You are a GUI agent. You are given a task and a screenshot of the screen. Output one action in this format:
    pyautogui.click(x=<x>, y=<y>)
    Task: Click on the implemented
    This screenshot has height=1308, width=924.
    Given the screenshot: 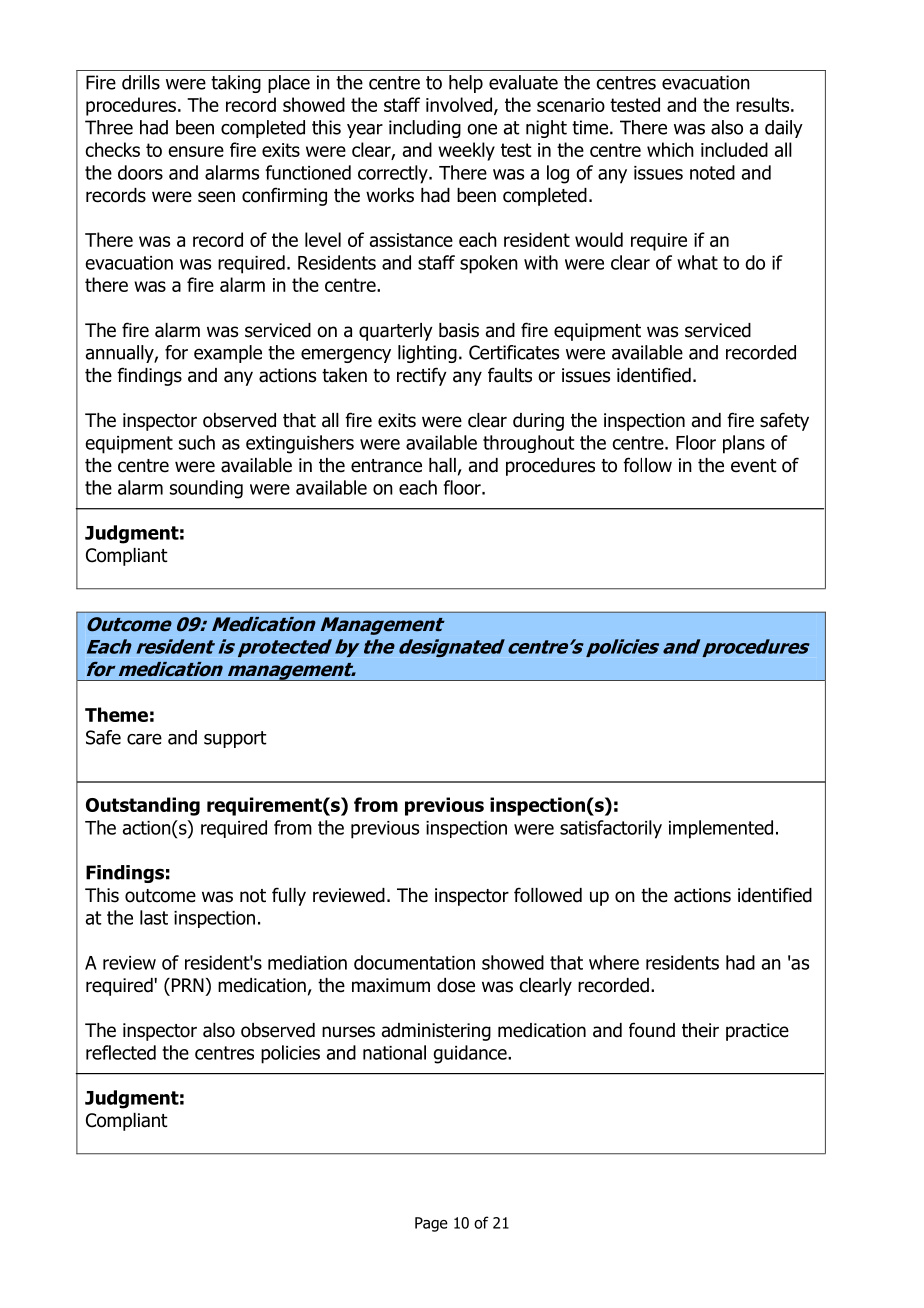 What is the action you would take?
    pyautogui.click(x=721, y=829)
